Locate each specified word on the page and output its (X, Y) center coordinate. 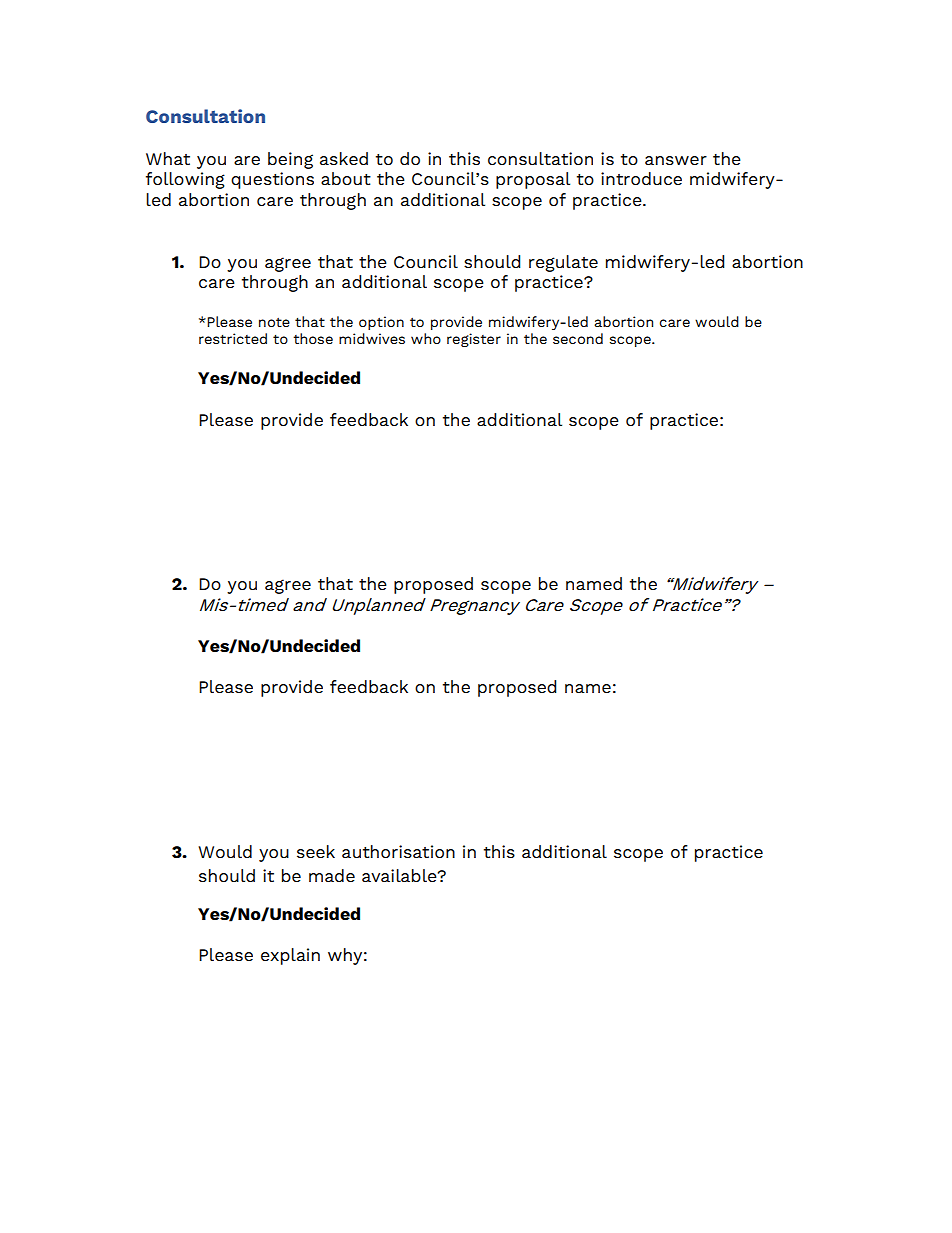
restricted (233, 338)
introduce (641, 178)
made (332, 875)
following (185, 180)
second (578, 338)
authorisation (398, 851)
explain (290, 956)
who (426, 338)
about (346, 178)
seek (316, 851)
